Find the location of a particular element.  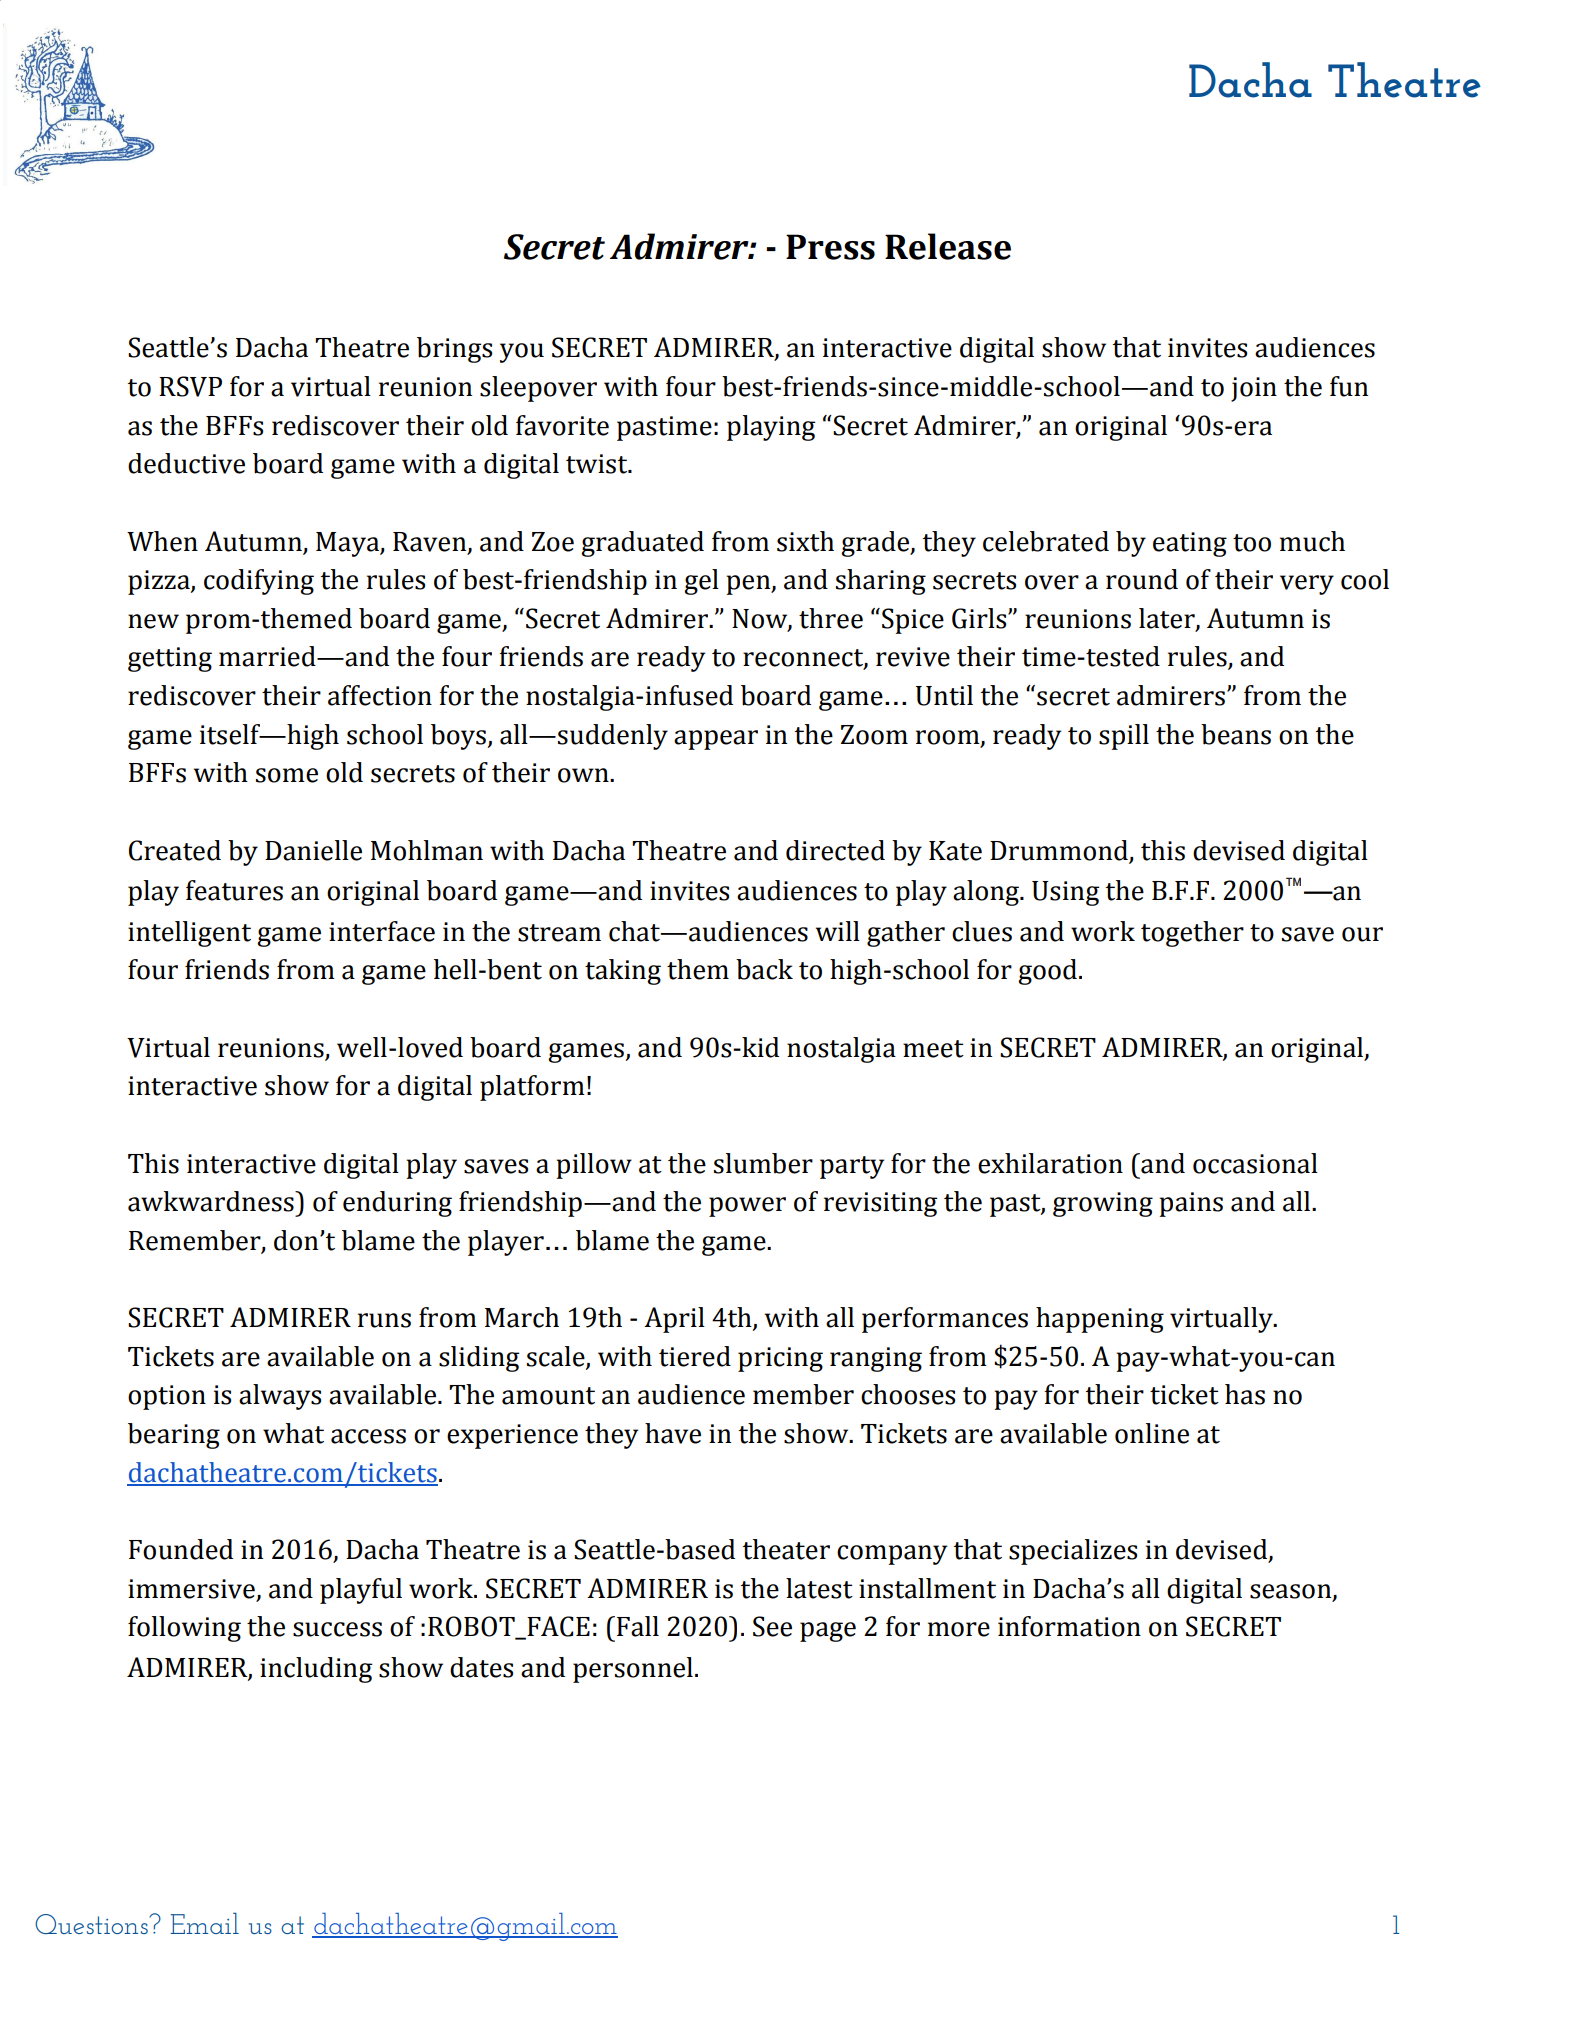

tiered is located at coordinates (695, 1356).
